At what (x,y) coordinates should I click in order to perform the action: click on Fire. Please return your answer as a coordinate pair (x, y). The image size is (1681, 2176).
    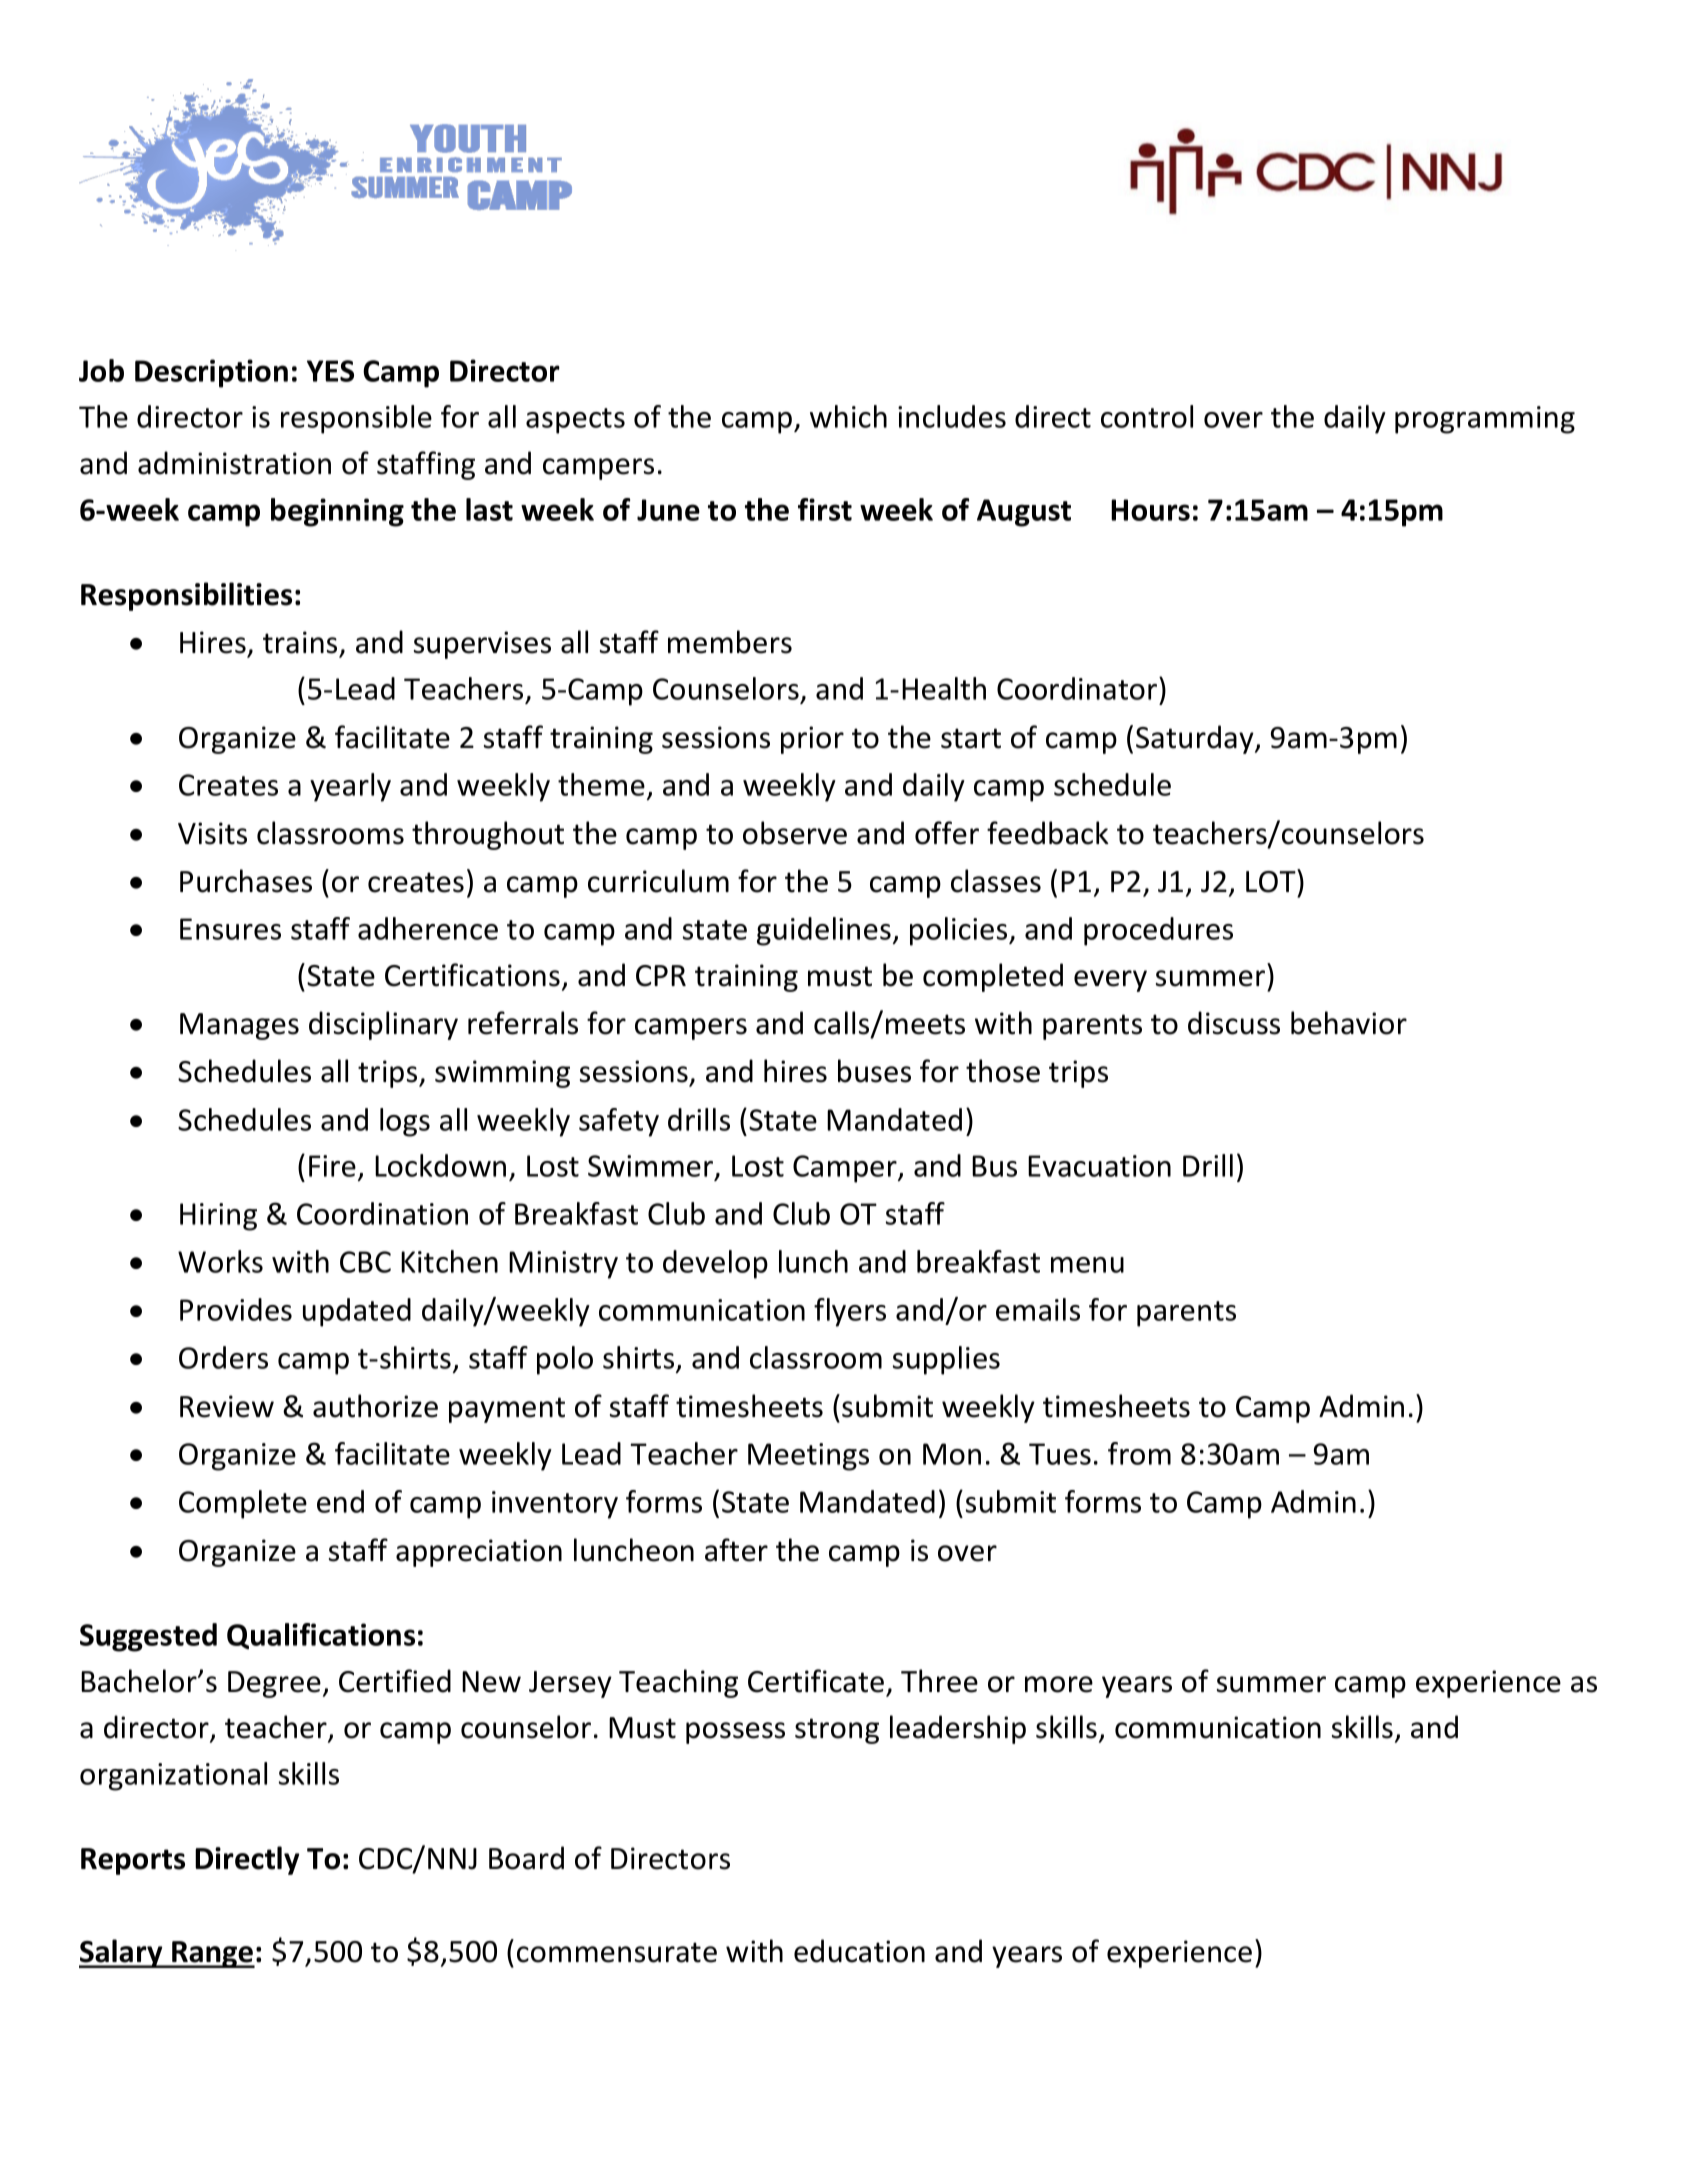
    Looking at the image, I should click on (332, 1166).
